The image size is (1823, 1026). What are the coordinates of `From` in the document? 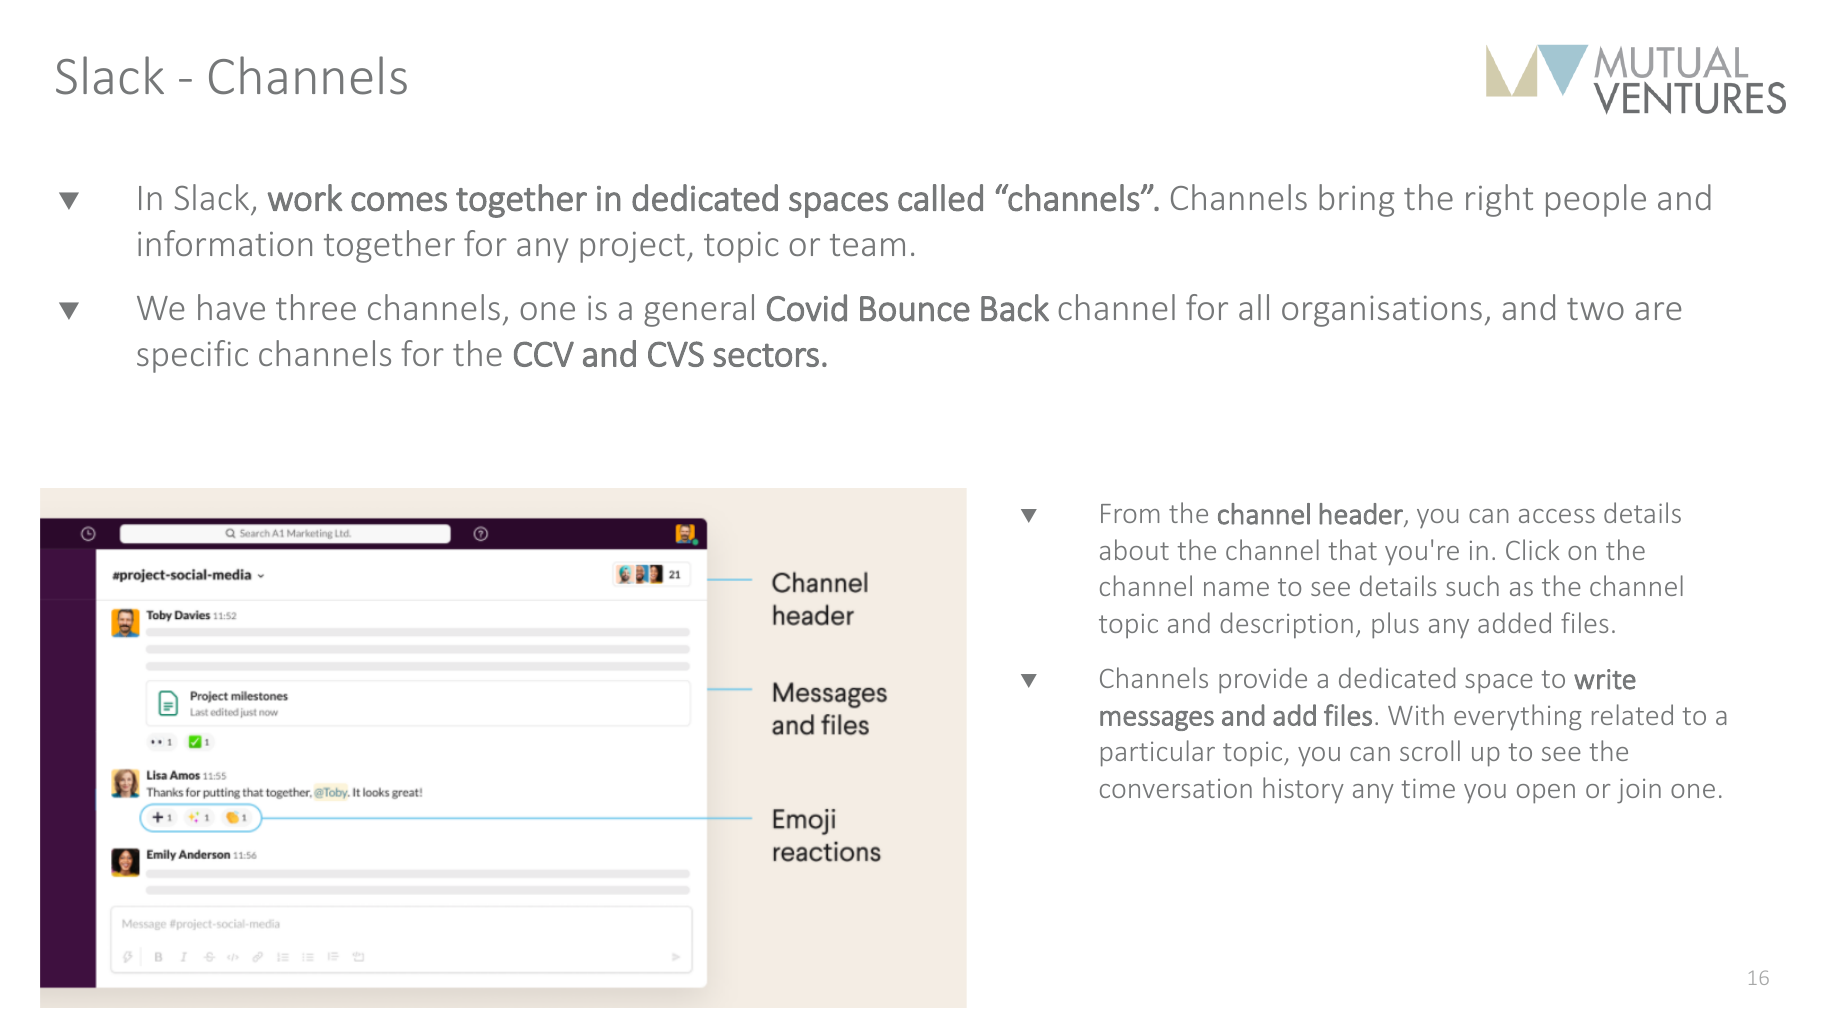 It's located at (1130, 513).
